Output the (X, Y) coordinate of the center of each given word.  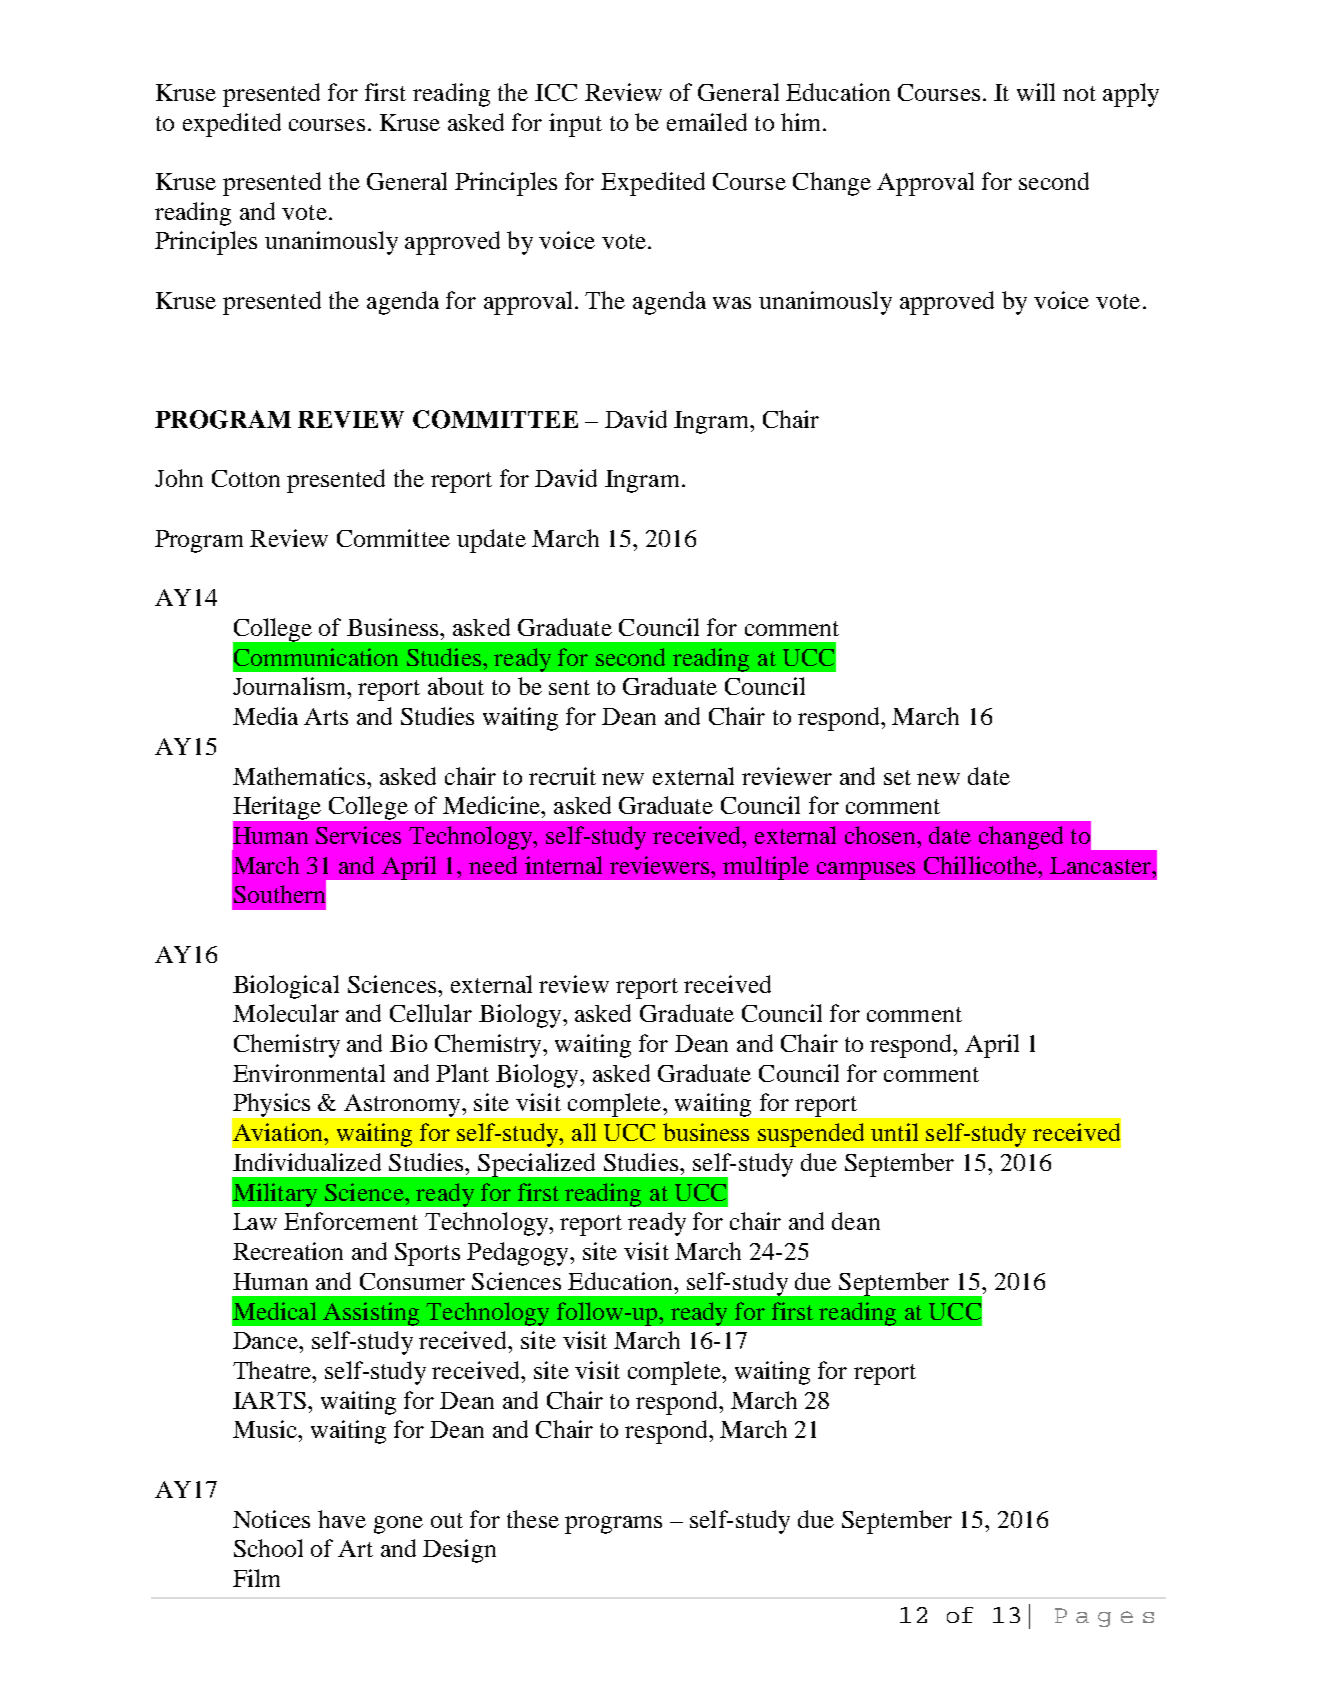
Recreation (288, 1251)
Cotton (246, 478)
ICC (556, 92)
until (894, 1132)
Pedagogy (519, 1254)
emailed (707, 122)
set (897, 777)
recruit (562, 776)
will (1036, 92)
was (732, 303)
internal (563, 865)
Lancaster (1101, 865)
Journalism (291, 686)
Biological (286, 987)
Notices (271, 1519)
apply (1131, 95)
